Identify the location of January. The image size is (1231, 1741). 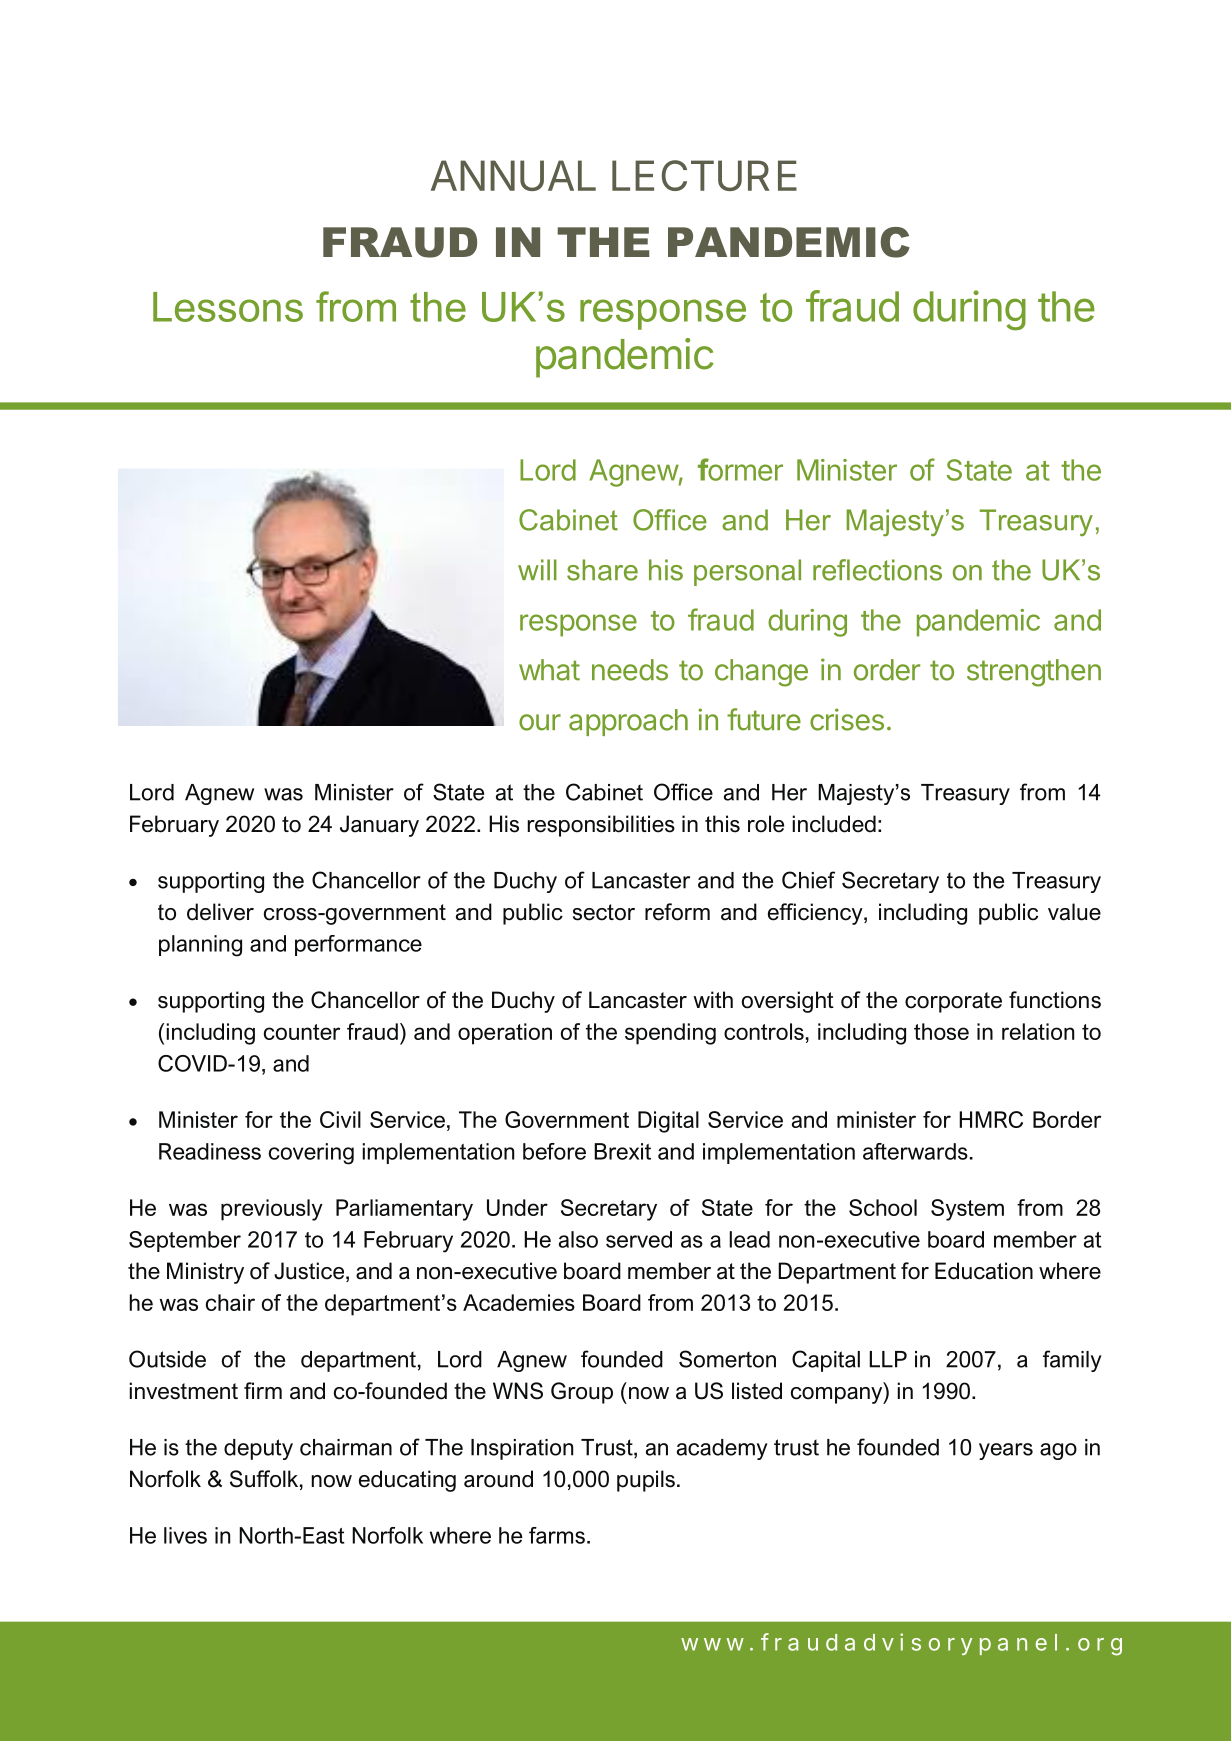
(379, 826).
